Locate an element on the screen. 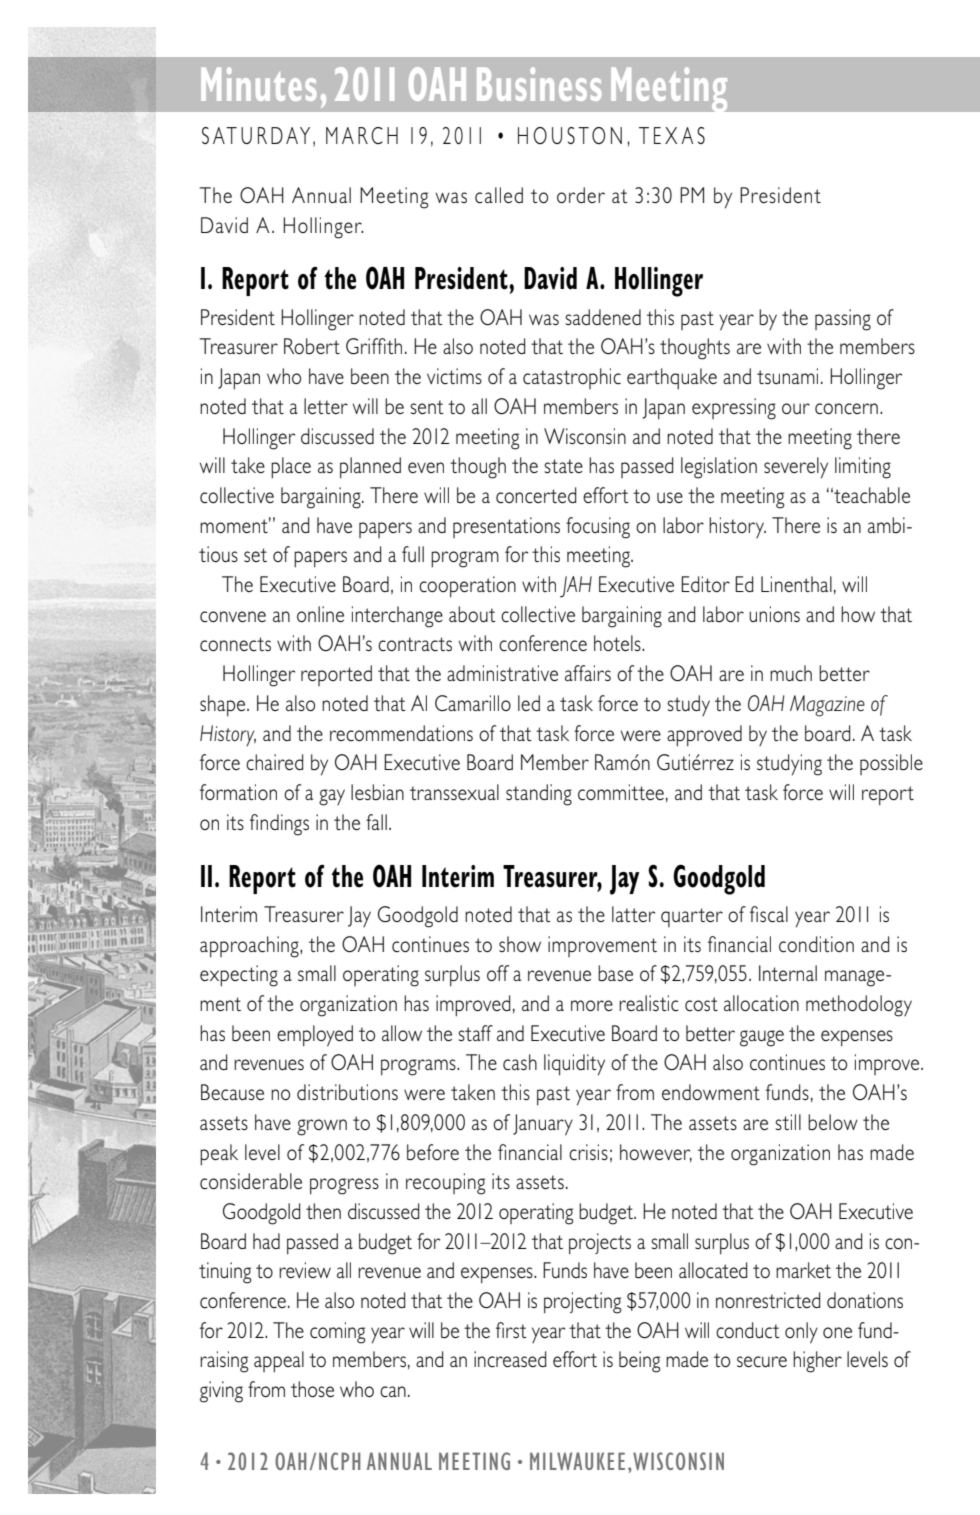  unions is located at coordinates (774, 614).
